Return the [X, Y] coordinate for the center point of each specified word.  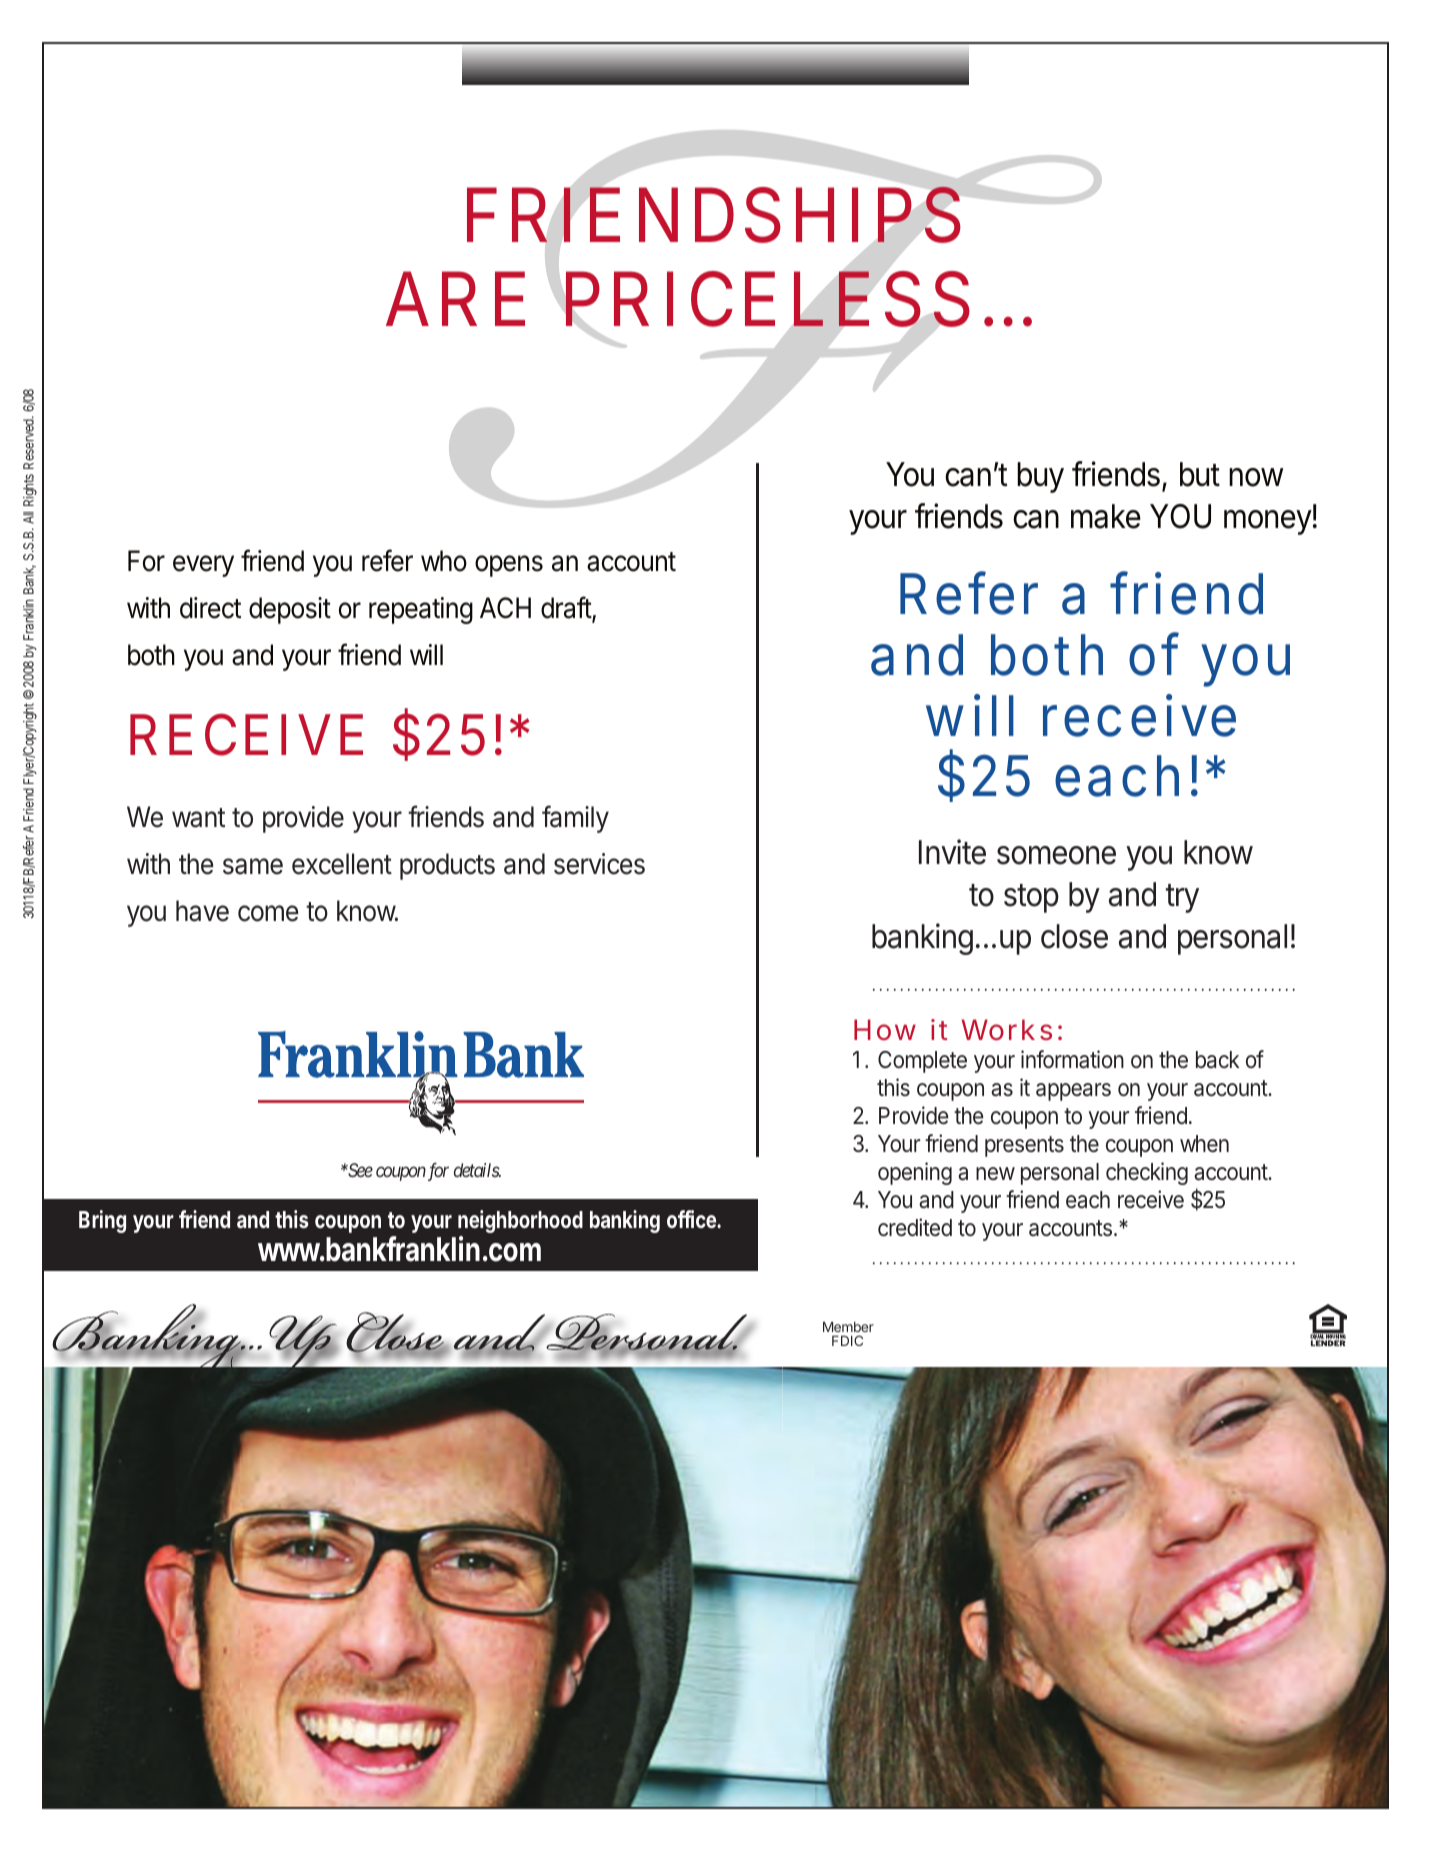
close [1074, 936]
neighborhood [520, 1221]
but [1200, 474]
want [198, 818]
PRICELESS [767, 299]
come [268, 913]
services [599, 864]
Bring [102, 1221]
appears [1073, 1092]
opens [509, 566]
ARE [455, 298]
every [203, 566]
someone [1056, 855]
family [575, 819]
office [692, 1219]
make [1106, 516]
